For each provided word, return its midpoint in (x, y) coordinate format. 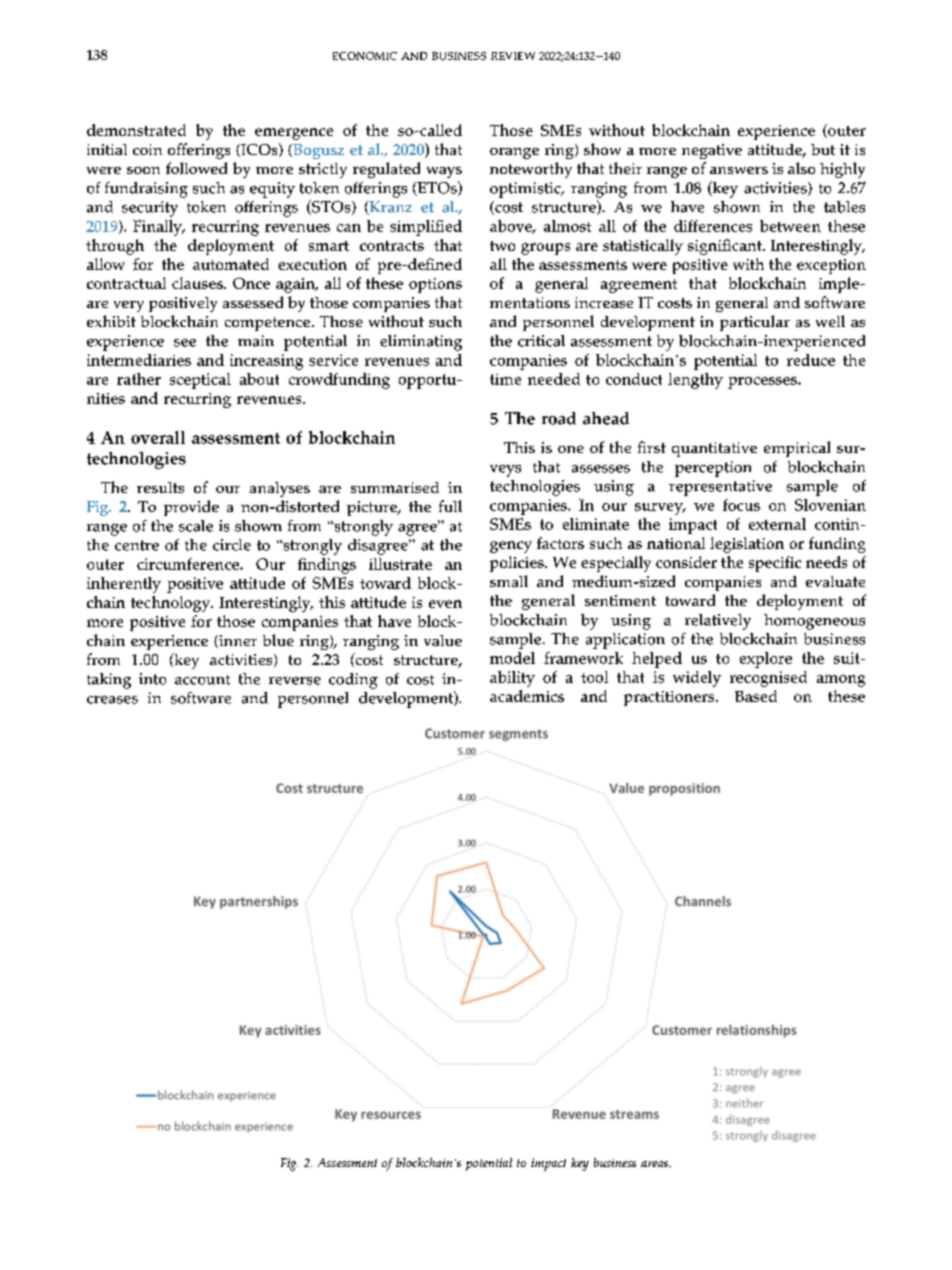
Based (756, 696)
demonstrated (136, 130)
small (509, 581)
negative (712, 151)
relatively (718, 622)
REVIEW (513, 56)
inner (237, 641)
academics (527, 696)
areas (656, 1164)
